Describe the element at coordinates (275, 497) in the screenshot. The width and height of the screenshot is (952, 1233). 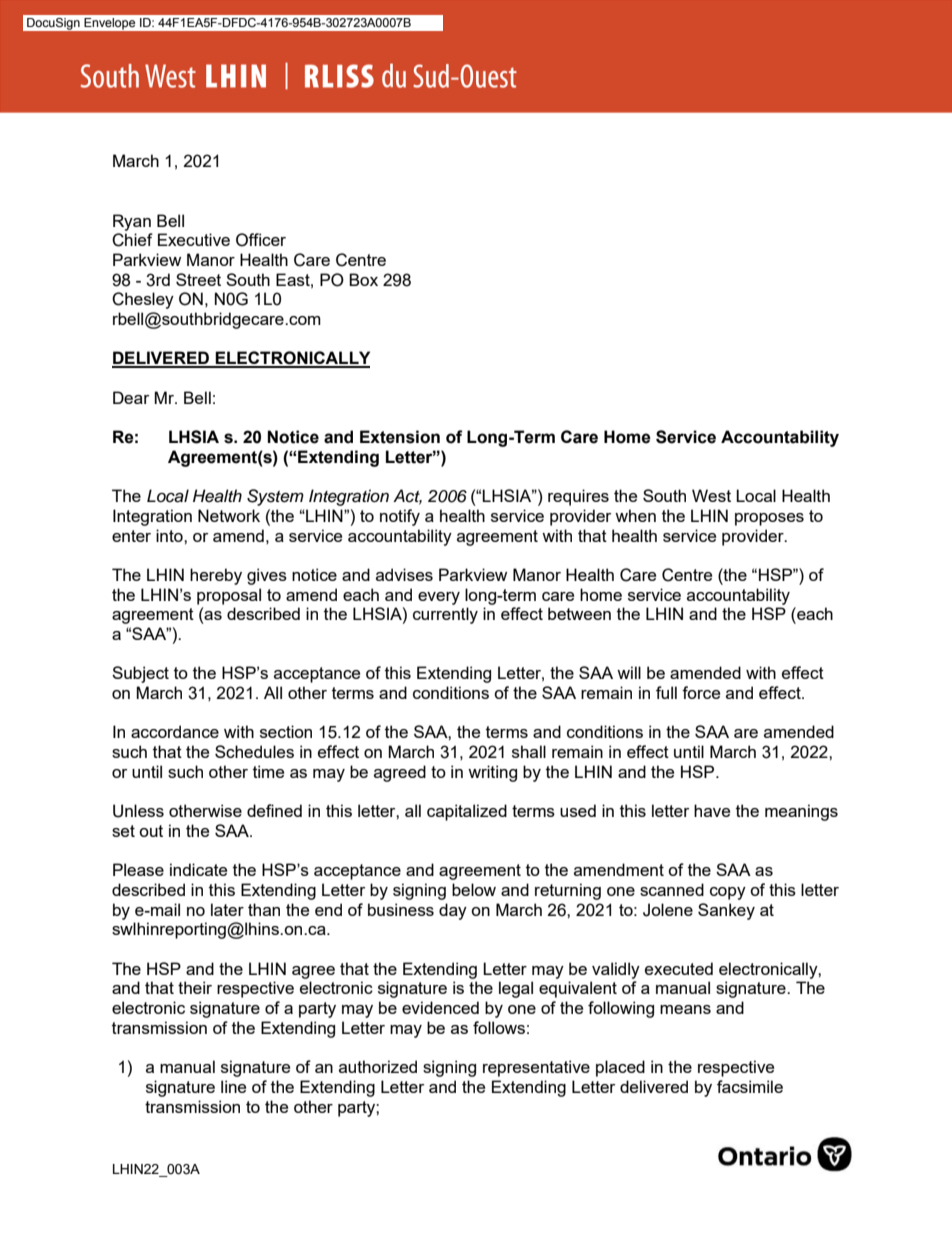
I see `System` at that location.
